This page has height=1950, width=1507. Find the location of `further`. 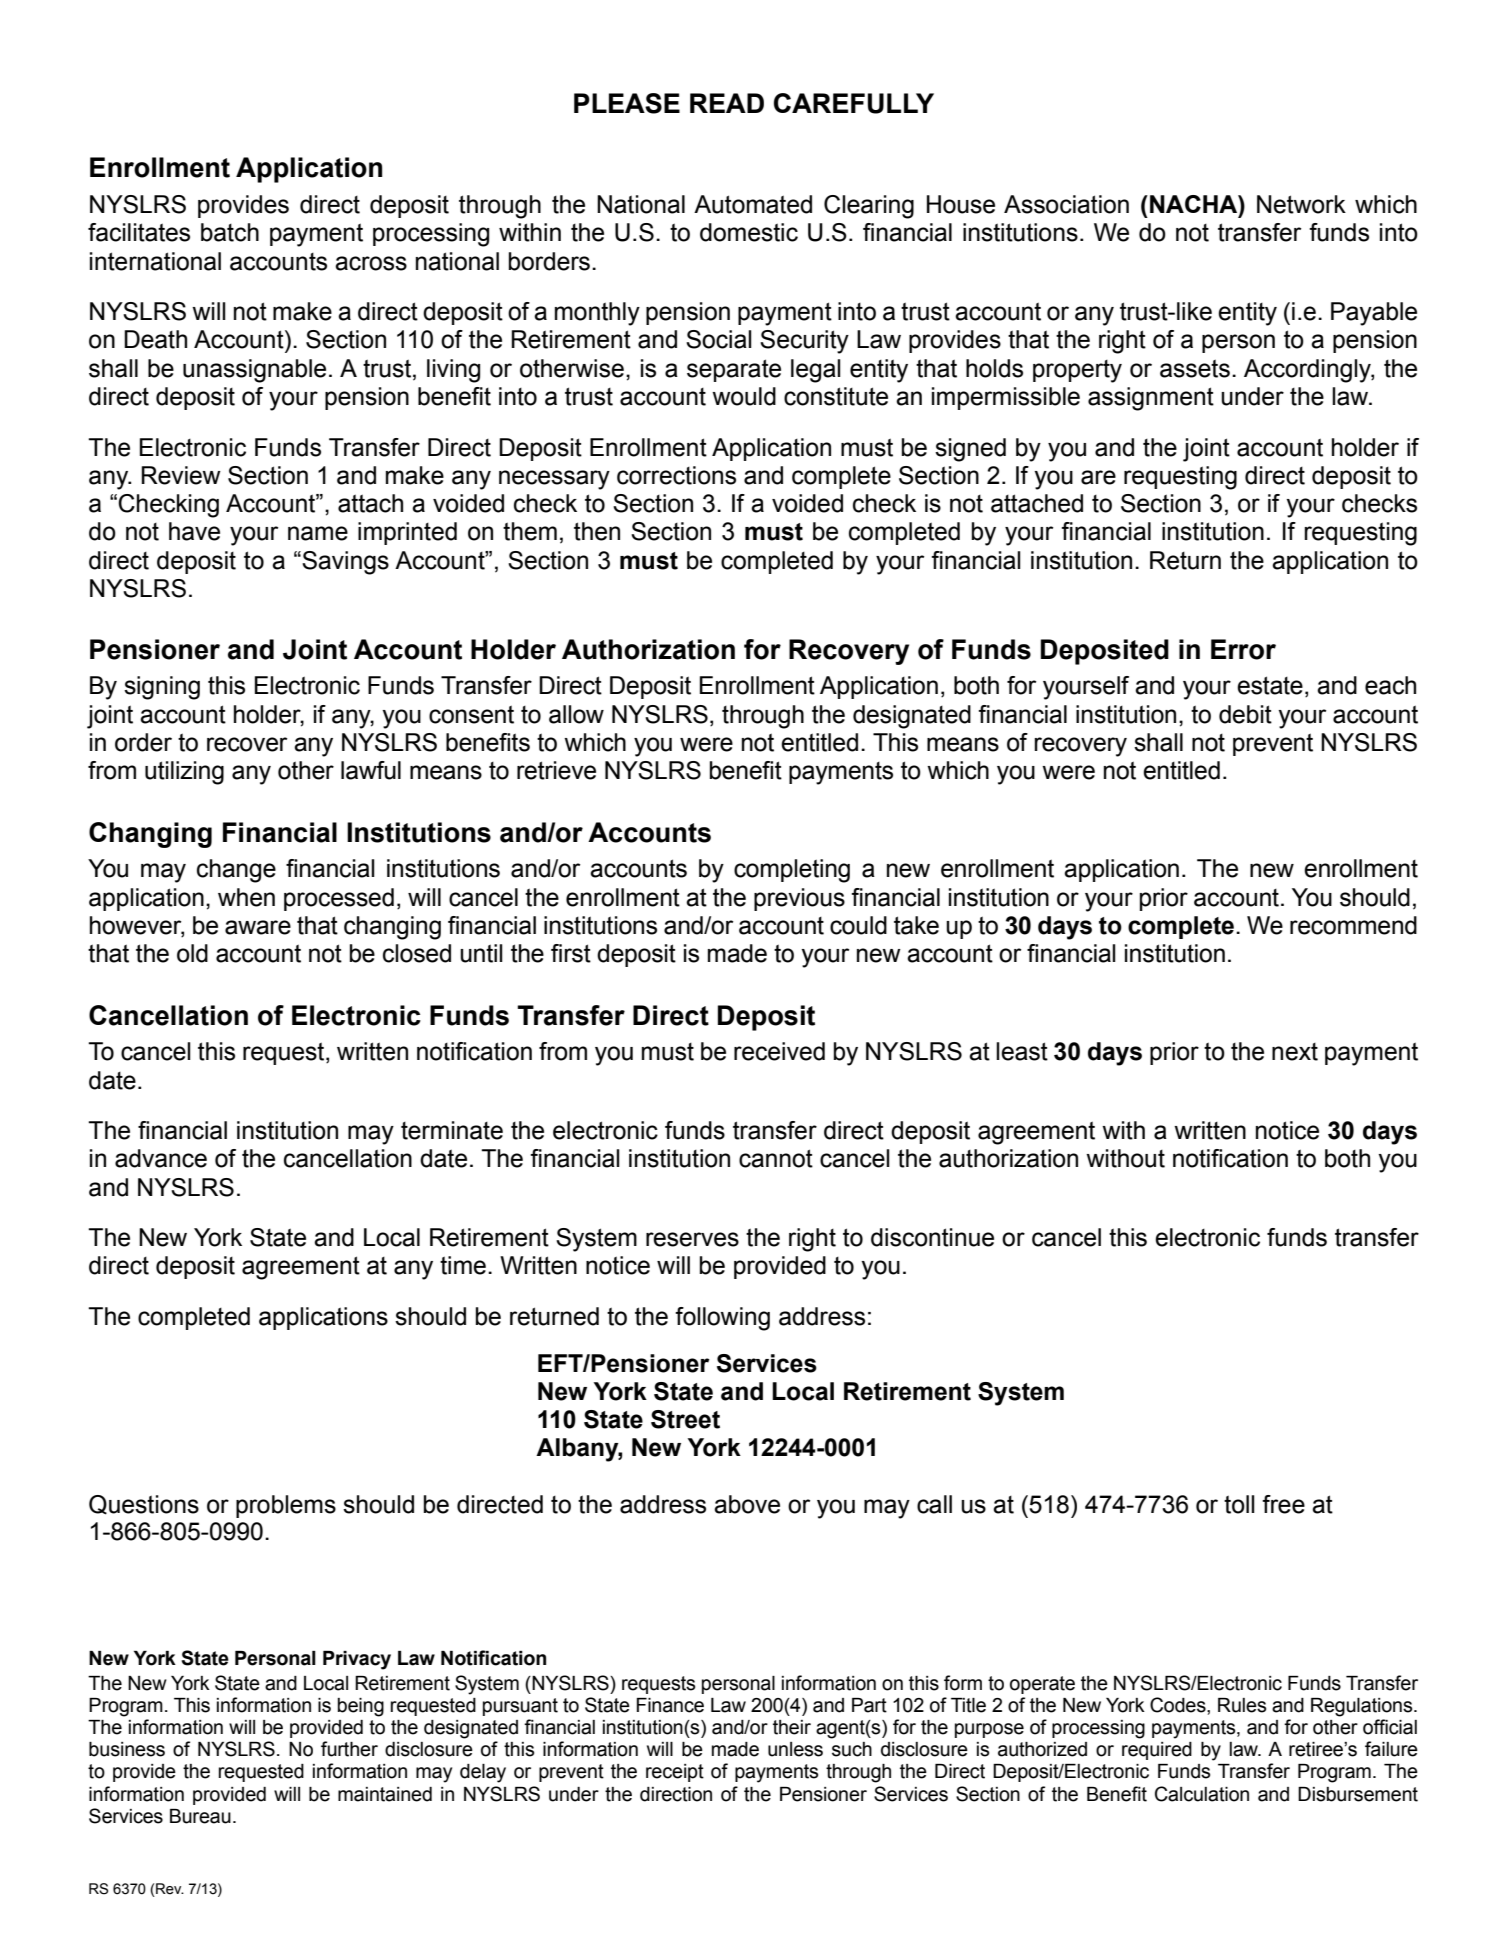

further is located at coordinates (349, 1749).
